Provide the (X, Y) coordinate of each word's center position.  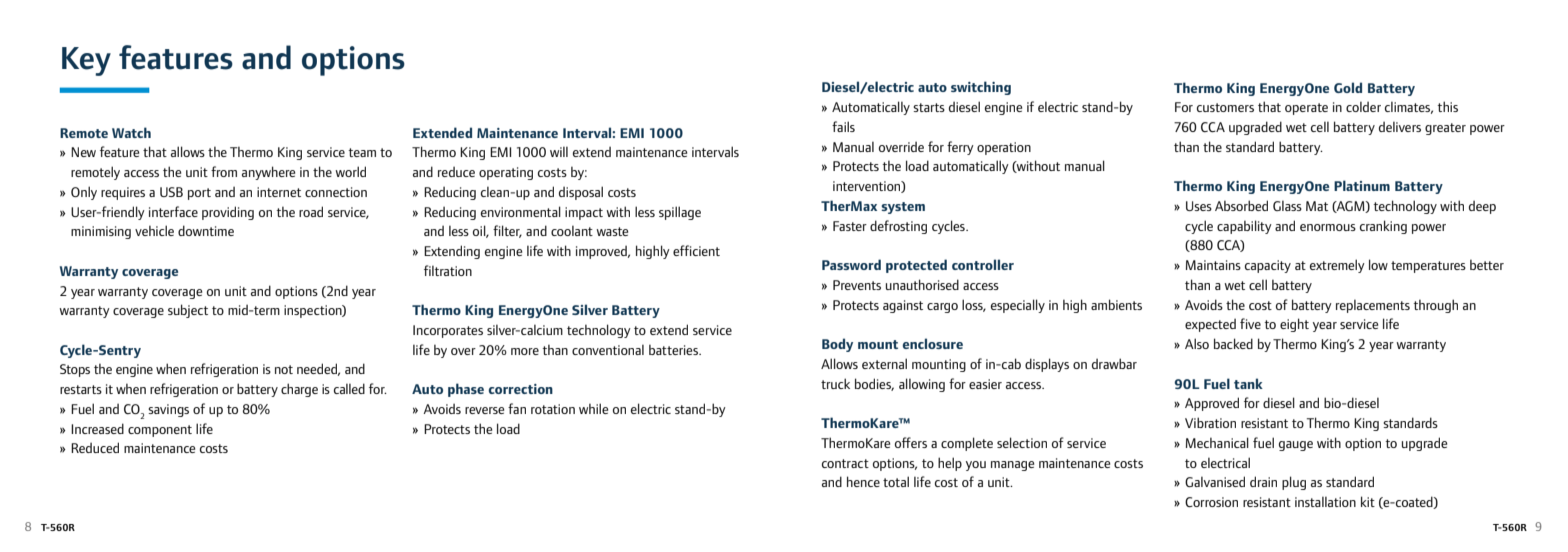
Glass (1287, 205)
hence (863, 481)
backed (1233, 343)
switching (981, 88)
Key (86, 61)
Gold (1348, 87)
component (160, 431)
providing (228, 213)
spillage (680, 213)
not (284, 369)
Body (837, 345)
